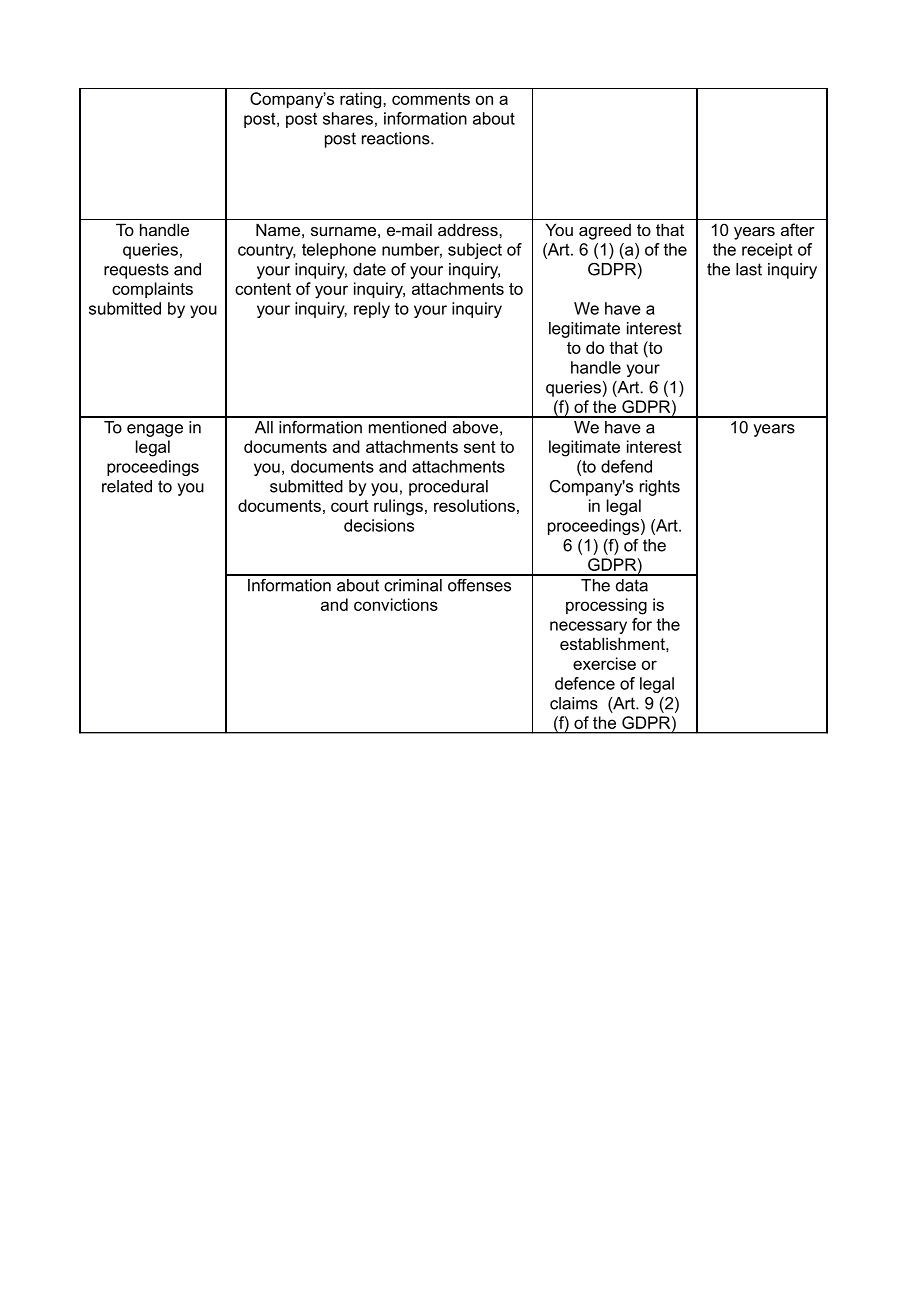 This document has height=1308, width=924. Describe the element at coordinates (431, 99) in the document. I see `comments` at that location.
